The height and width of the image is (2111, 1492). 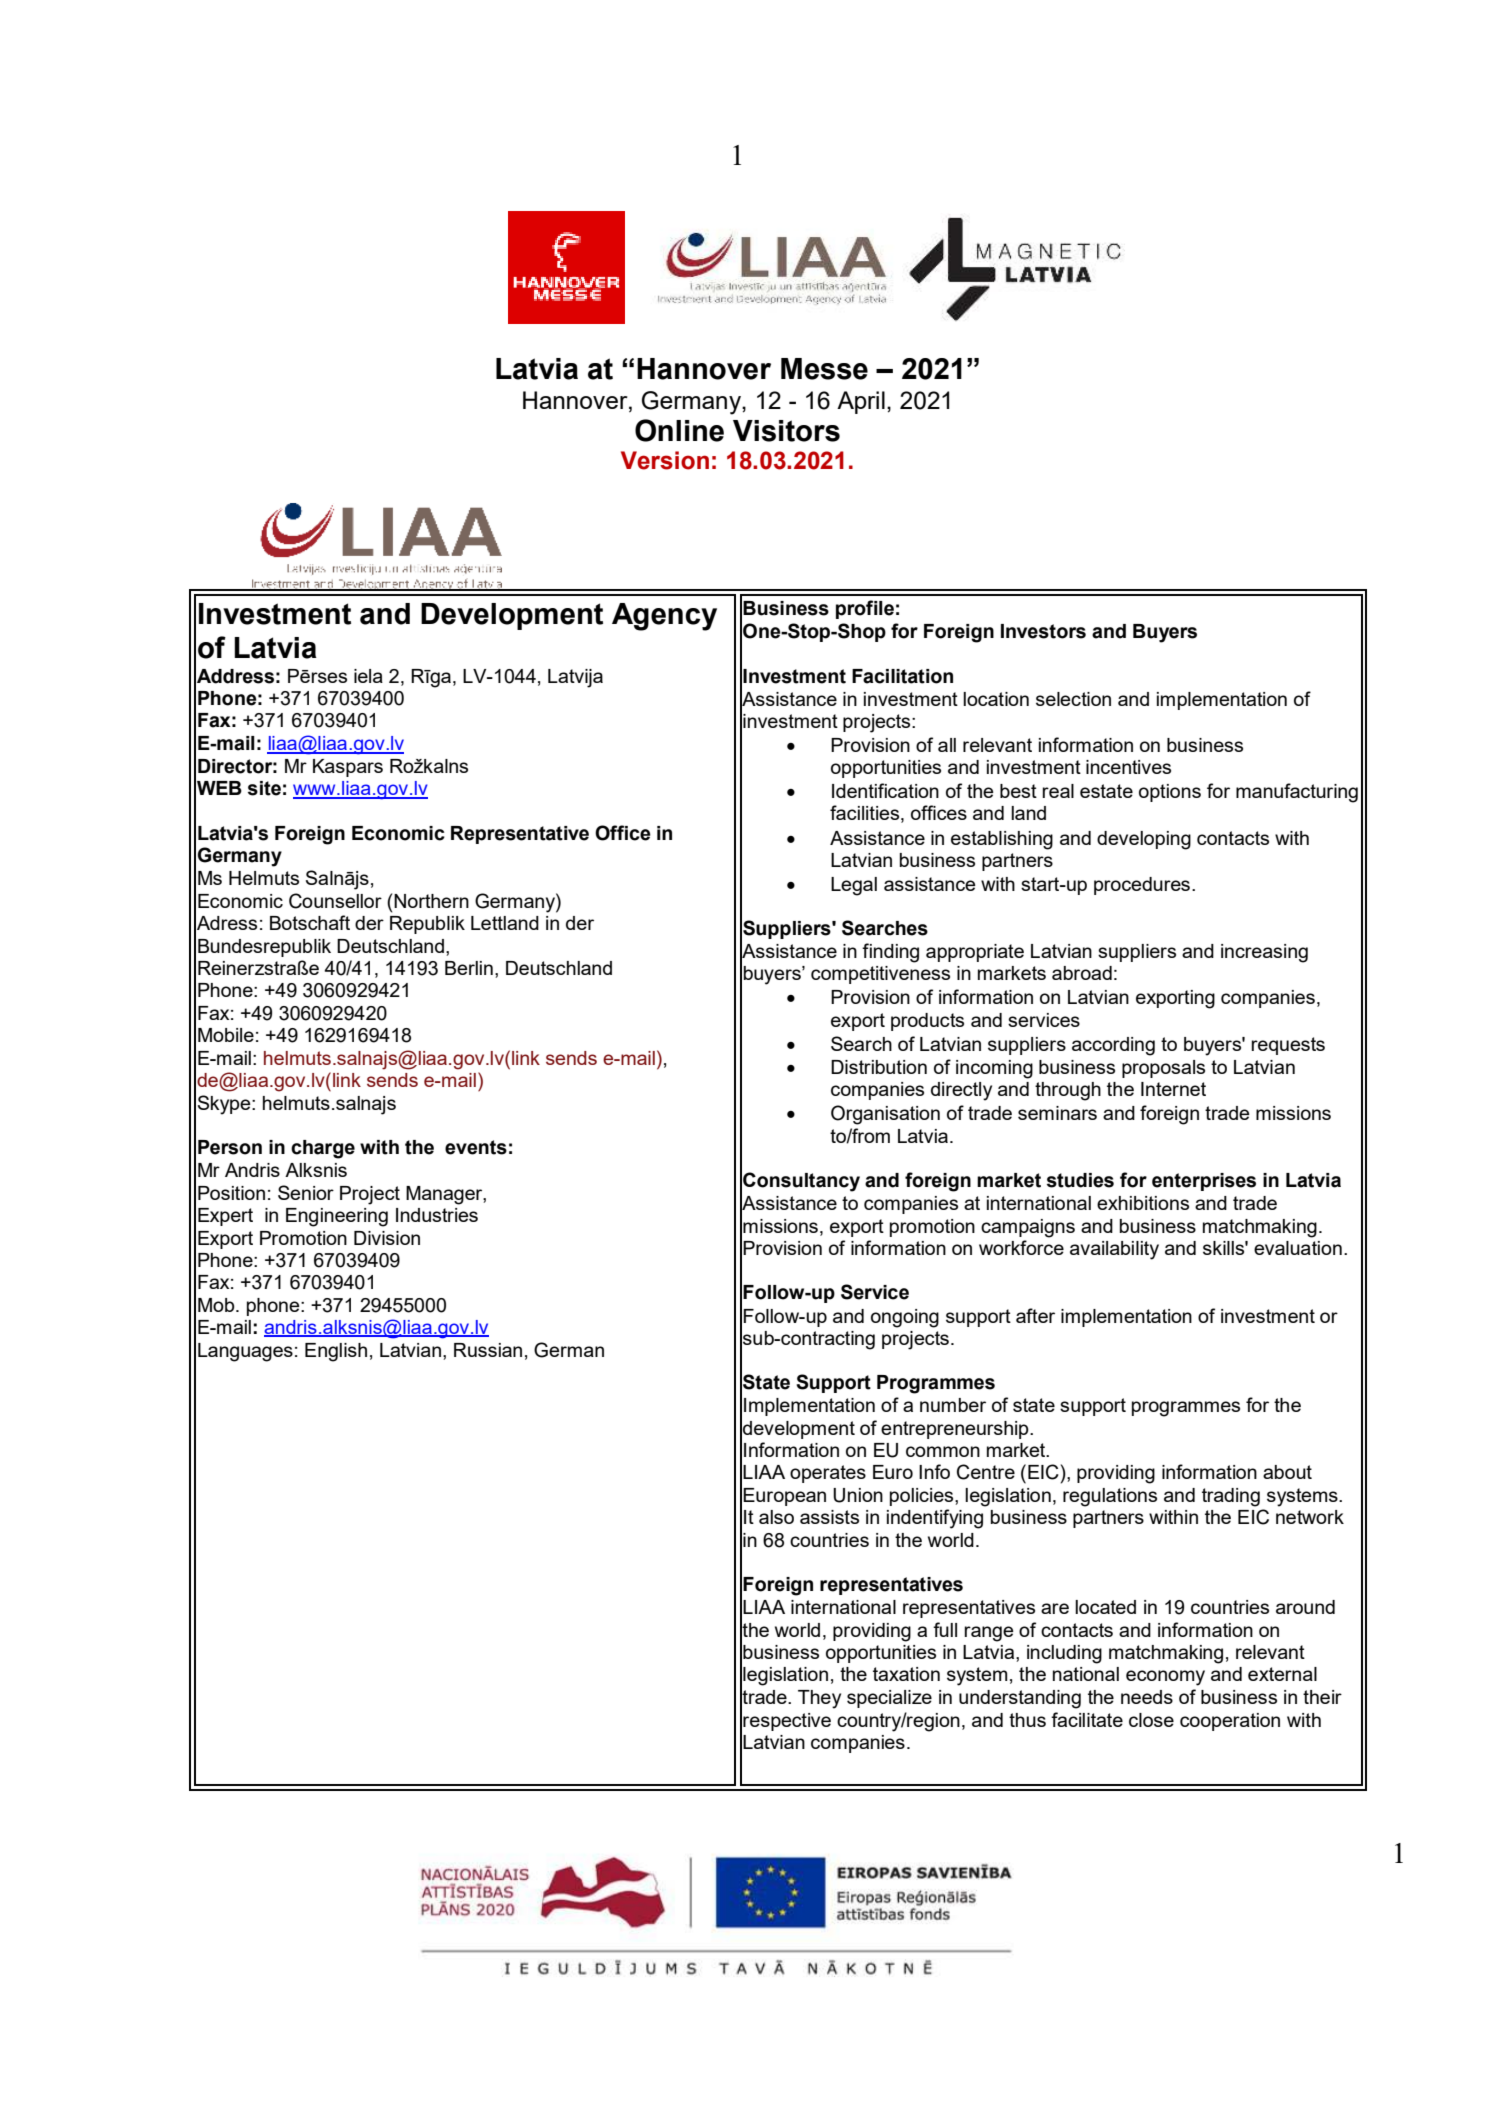 I want to click on availability, so click(x=1114, y=1250).
